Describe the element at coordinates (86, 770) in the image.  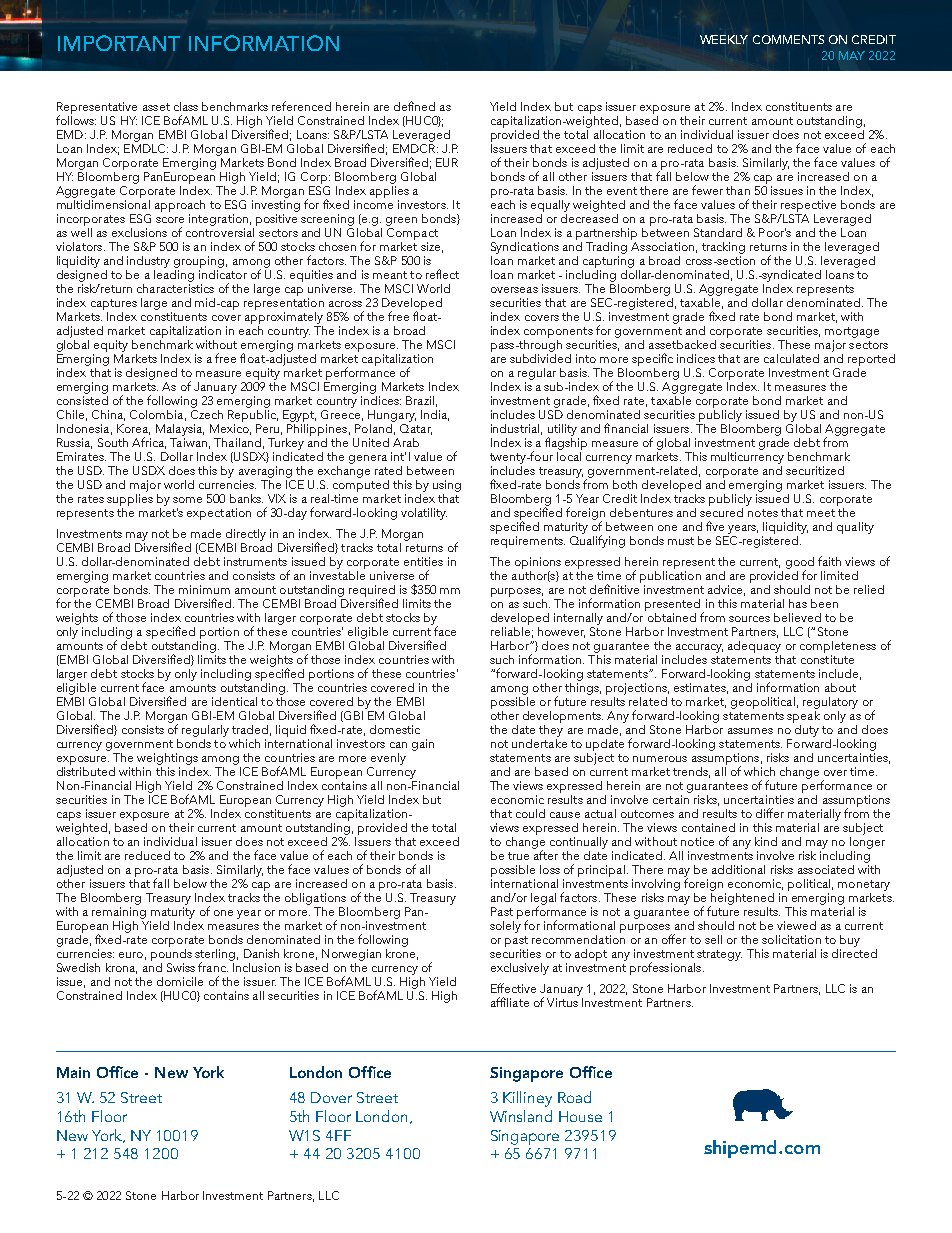
I see `distributed` at that location.
